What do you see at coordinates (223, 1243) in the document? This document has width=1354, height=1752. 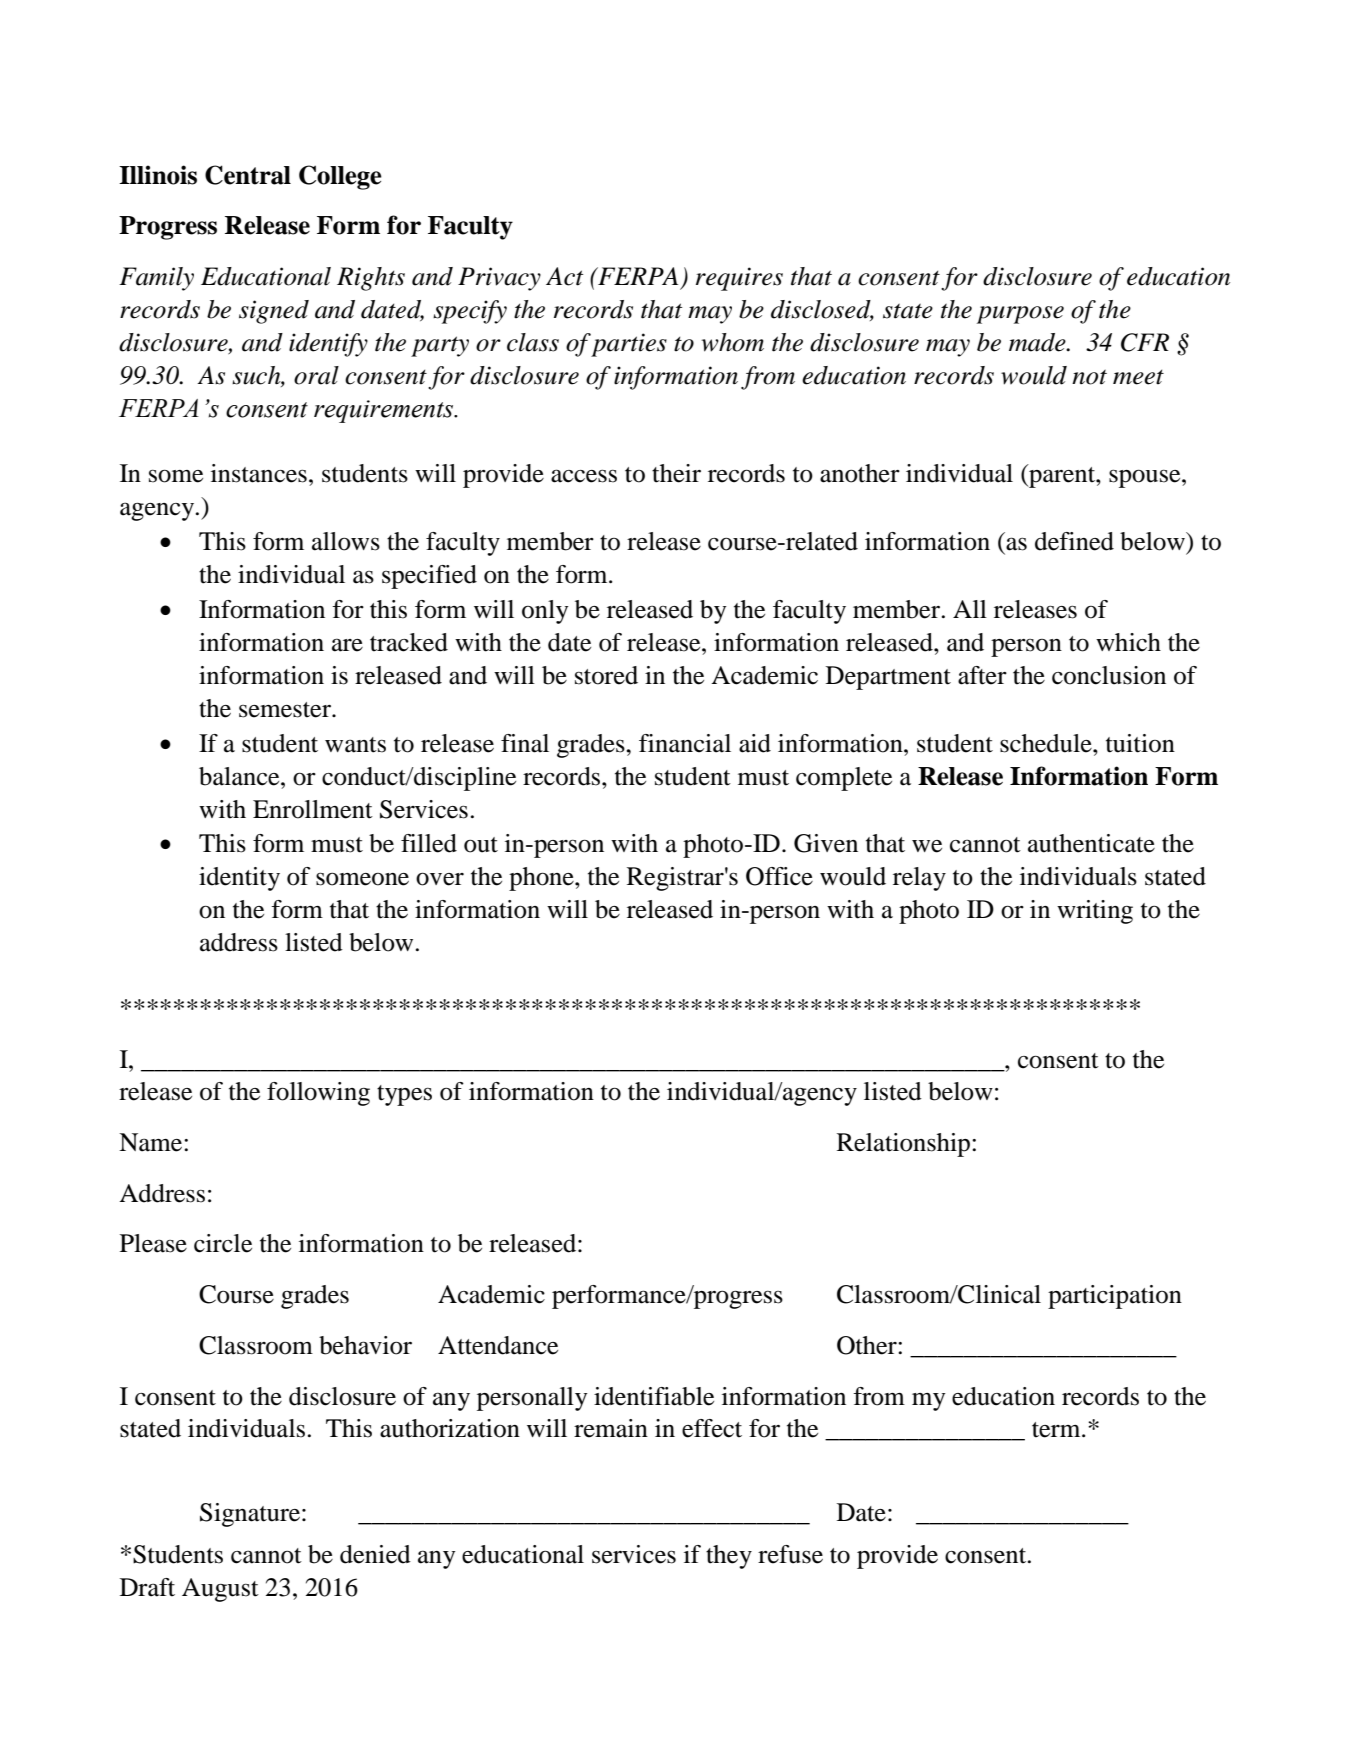 I see `circle` at bounding box center [223, 1243].
